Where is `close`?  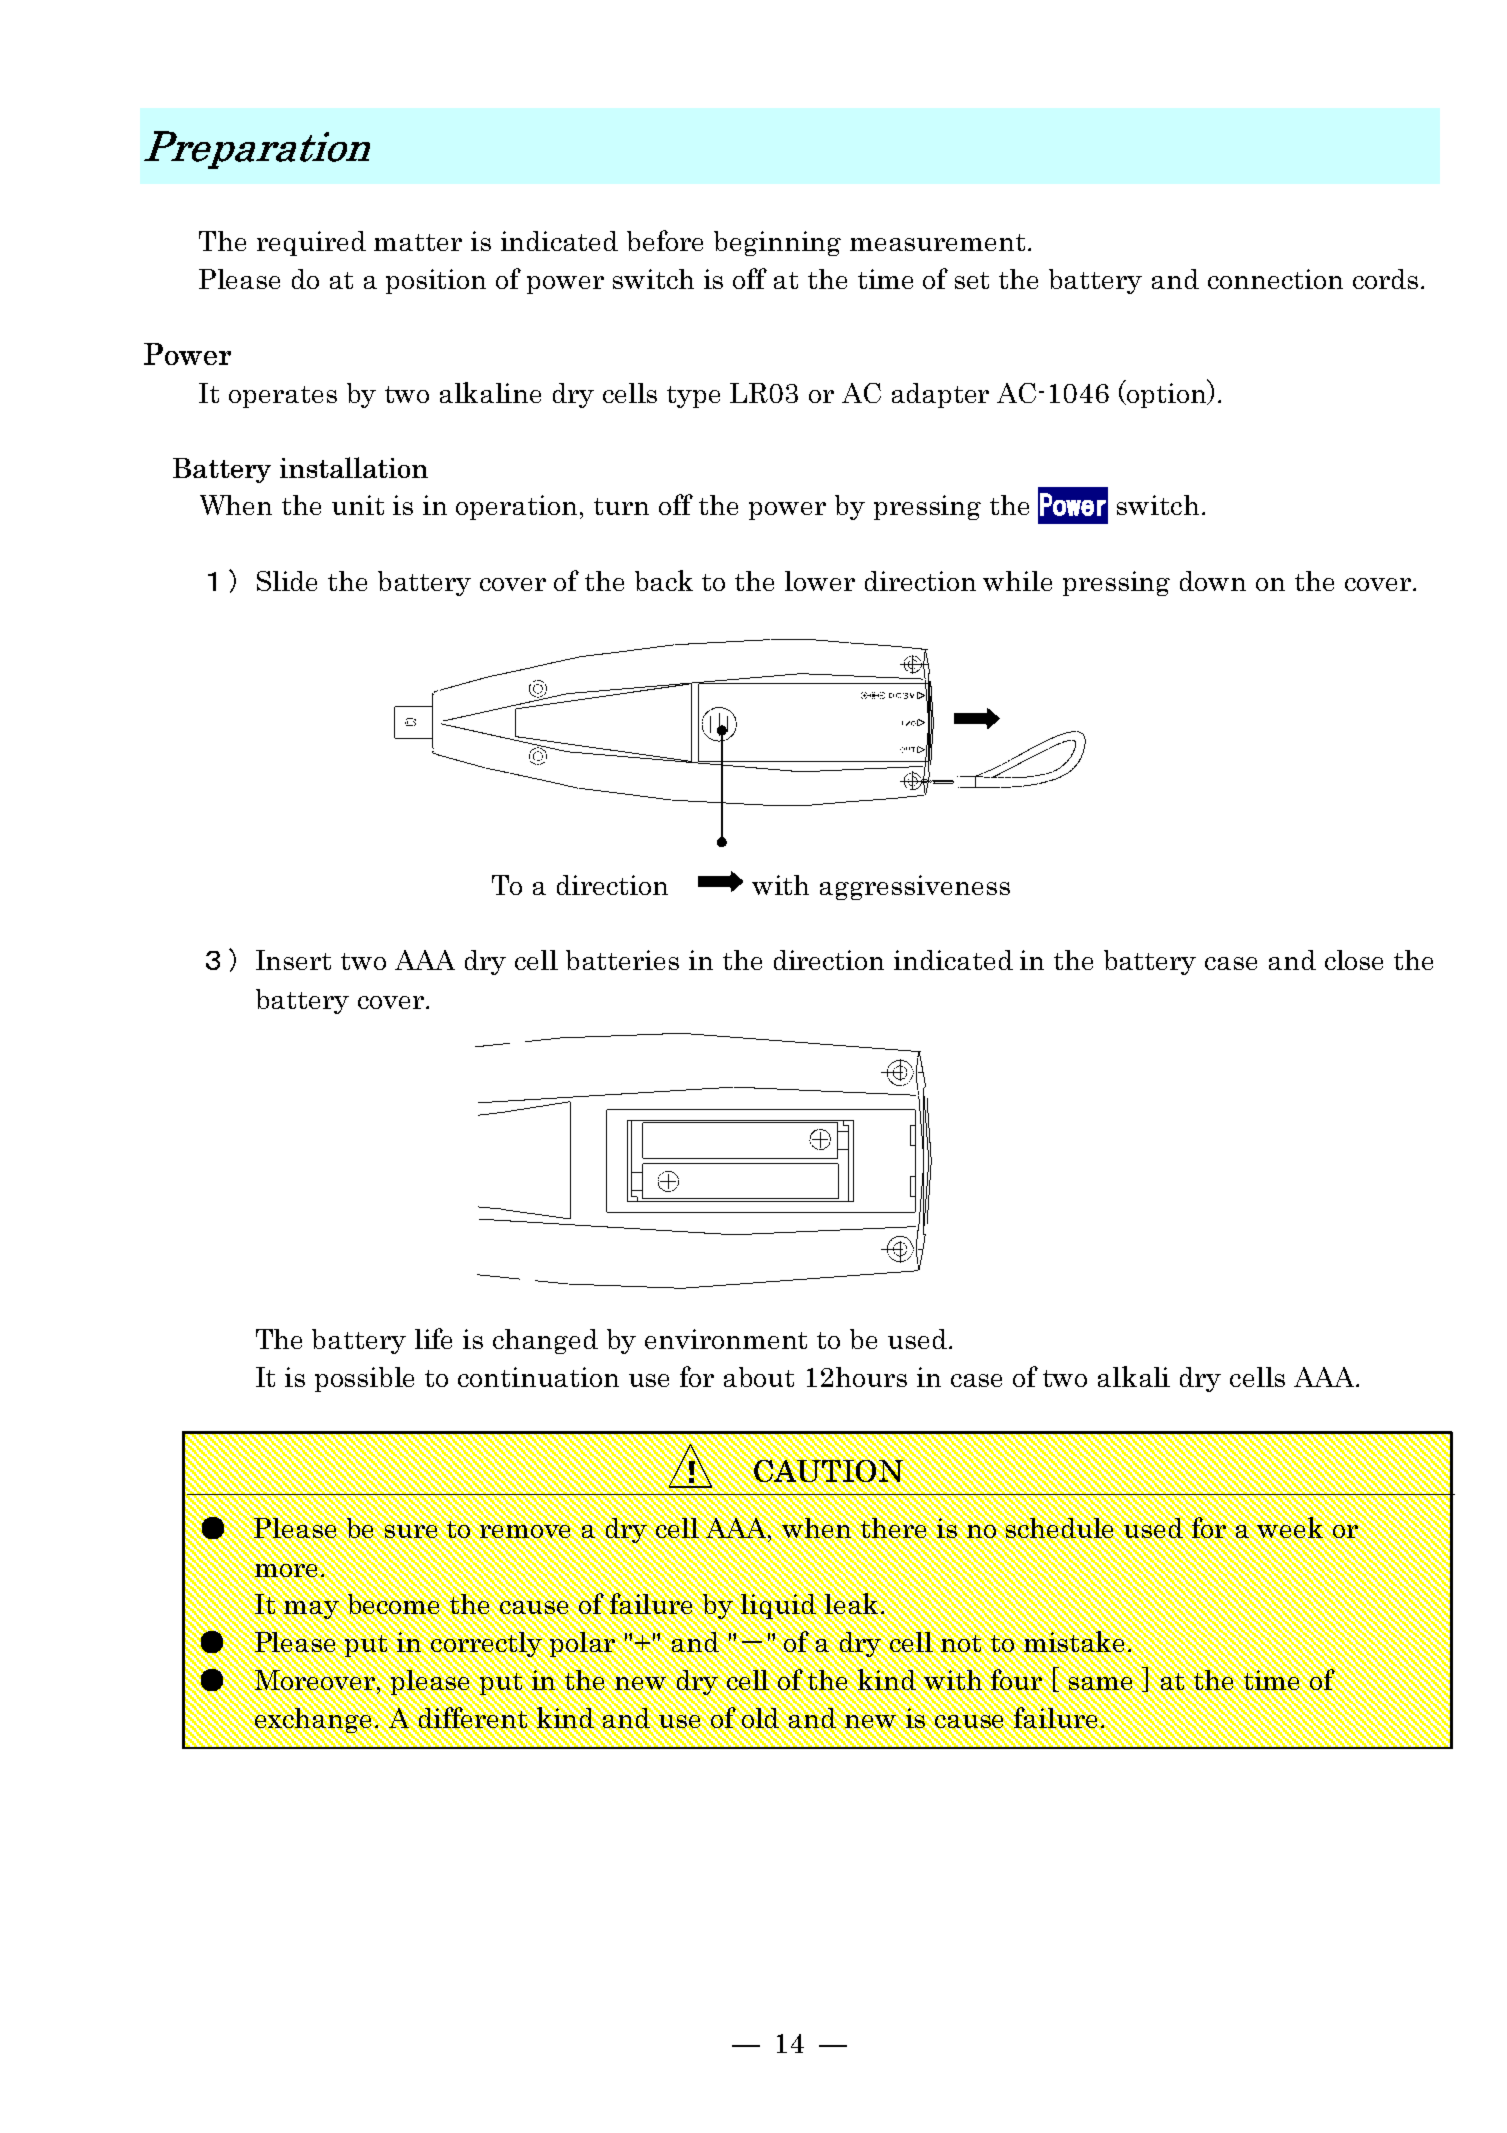
close is located at coordinates (1354, 960).
